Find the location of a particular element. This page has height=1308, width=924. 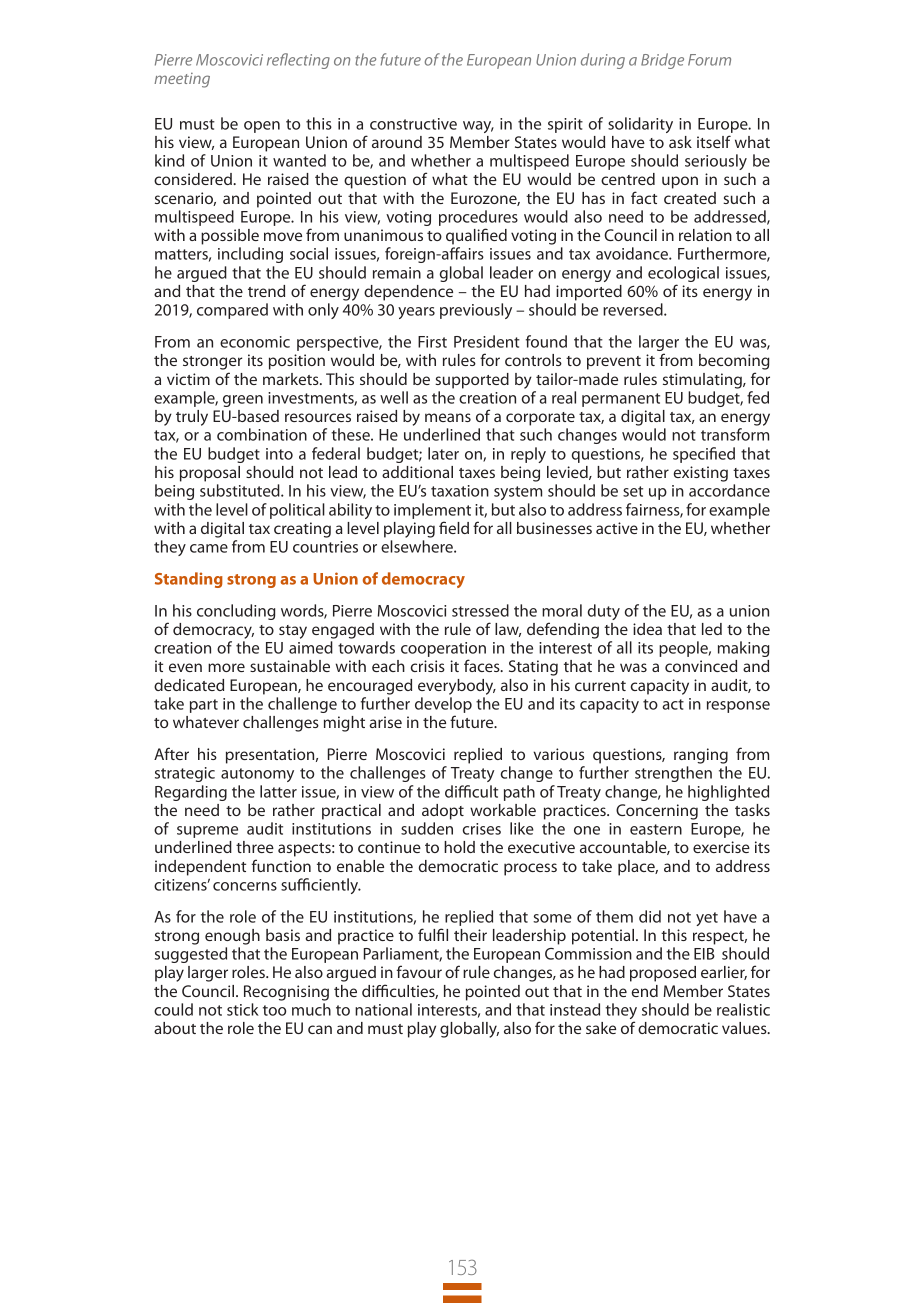

field is located at coordinates (454, 527).
